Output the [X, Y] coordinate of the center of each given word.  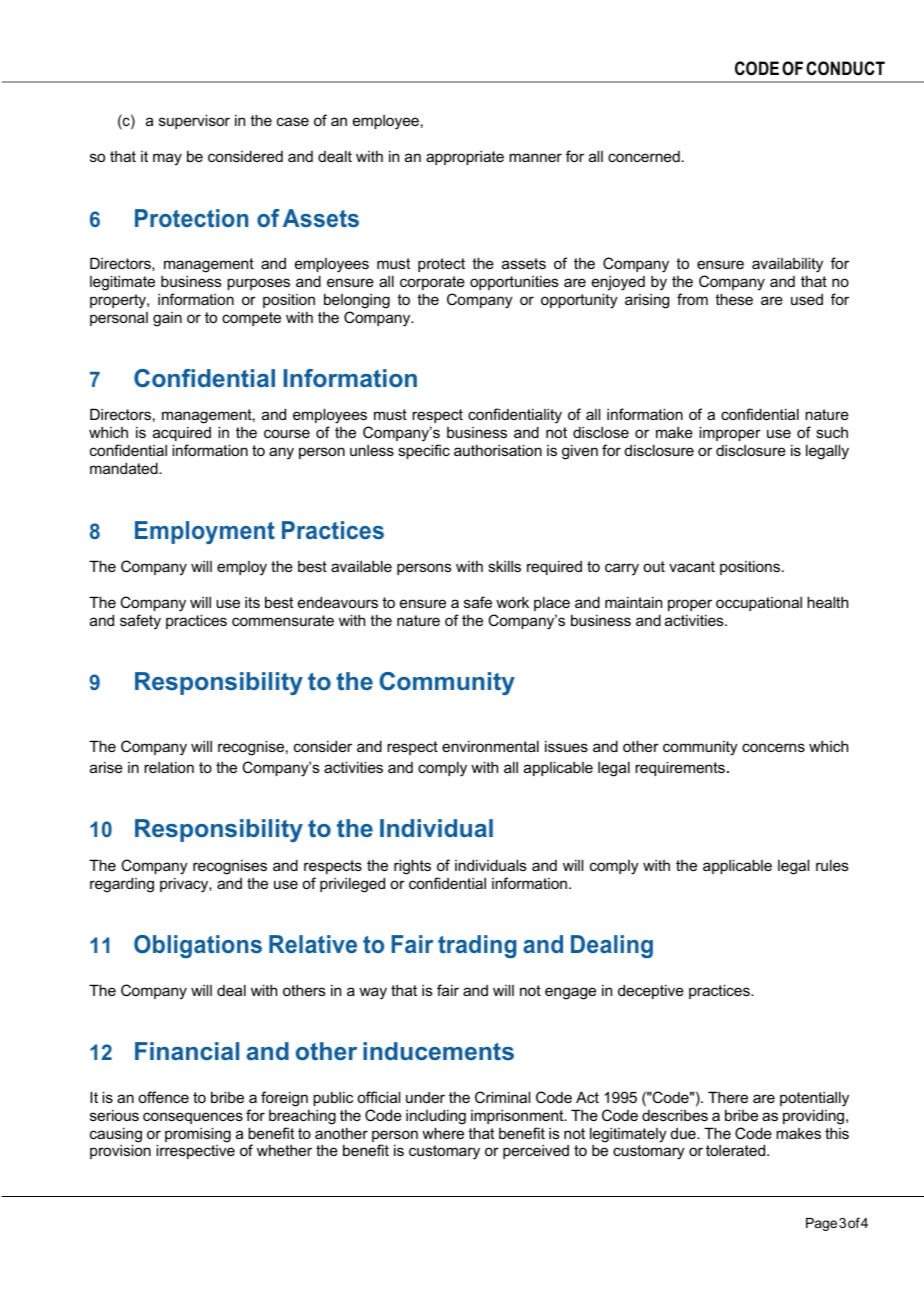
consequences [193, 1118]
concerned [644, 156]
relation [169, 767]
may [167, 159]
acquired [182, 433]
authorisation [498, 450]
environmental [490, 746]
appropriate [465, 158]
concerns [773, 747]
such [832, 432]
